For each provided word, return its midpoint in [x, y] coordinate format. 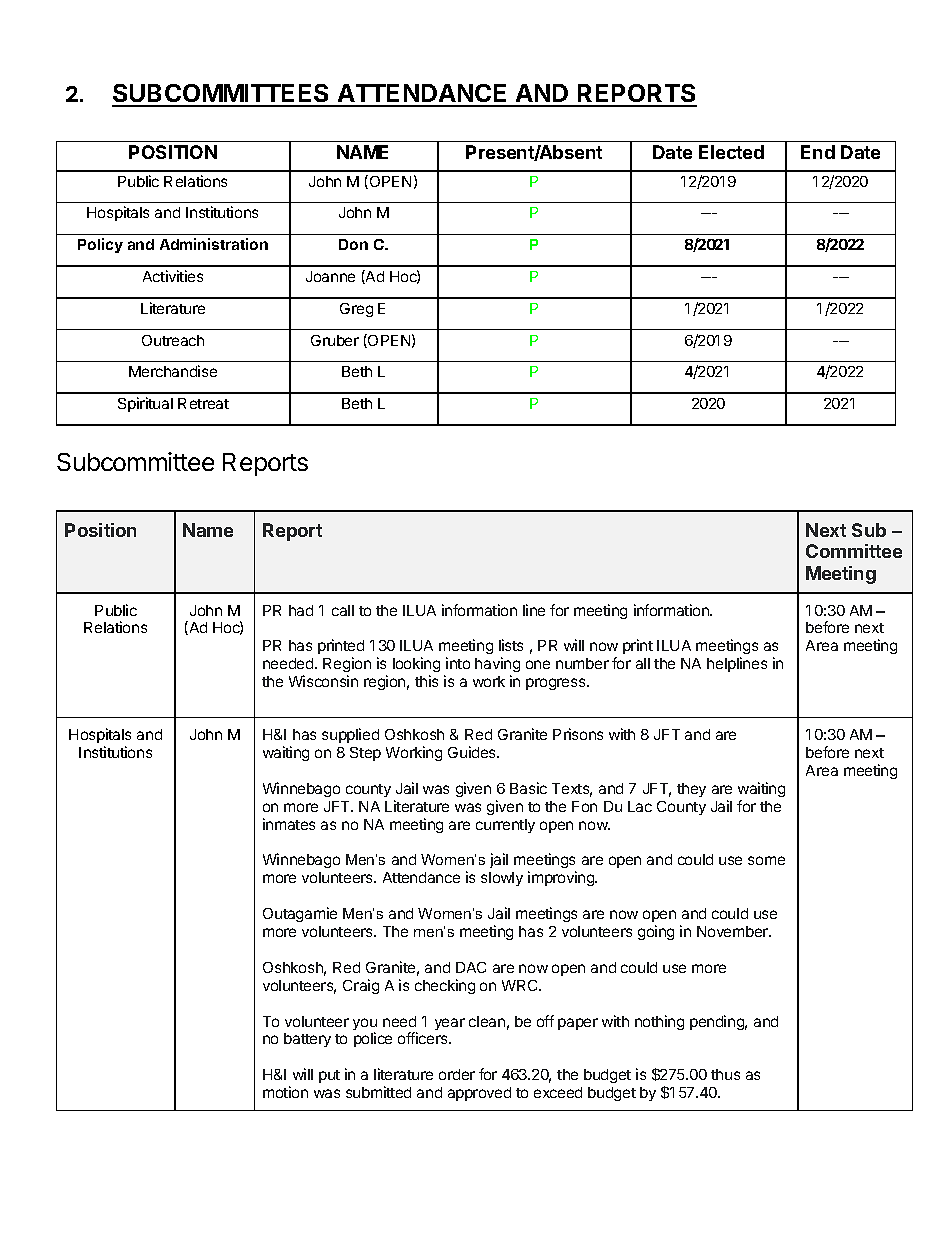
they [691, 790]
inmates [289, 824]
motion [285, 1092]
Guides [473, 752]
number [582, 663]
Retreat [203, 403]
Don [353, 244]
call [343, 610]
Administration [214, 244]
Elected [731, 152]
